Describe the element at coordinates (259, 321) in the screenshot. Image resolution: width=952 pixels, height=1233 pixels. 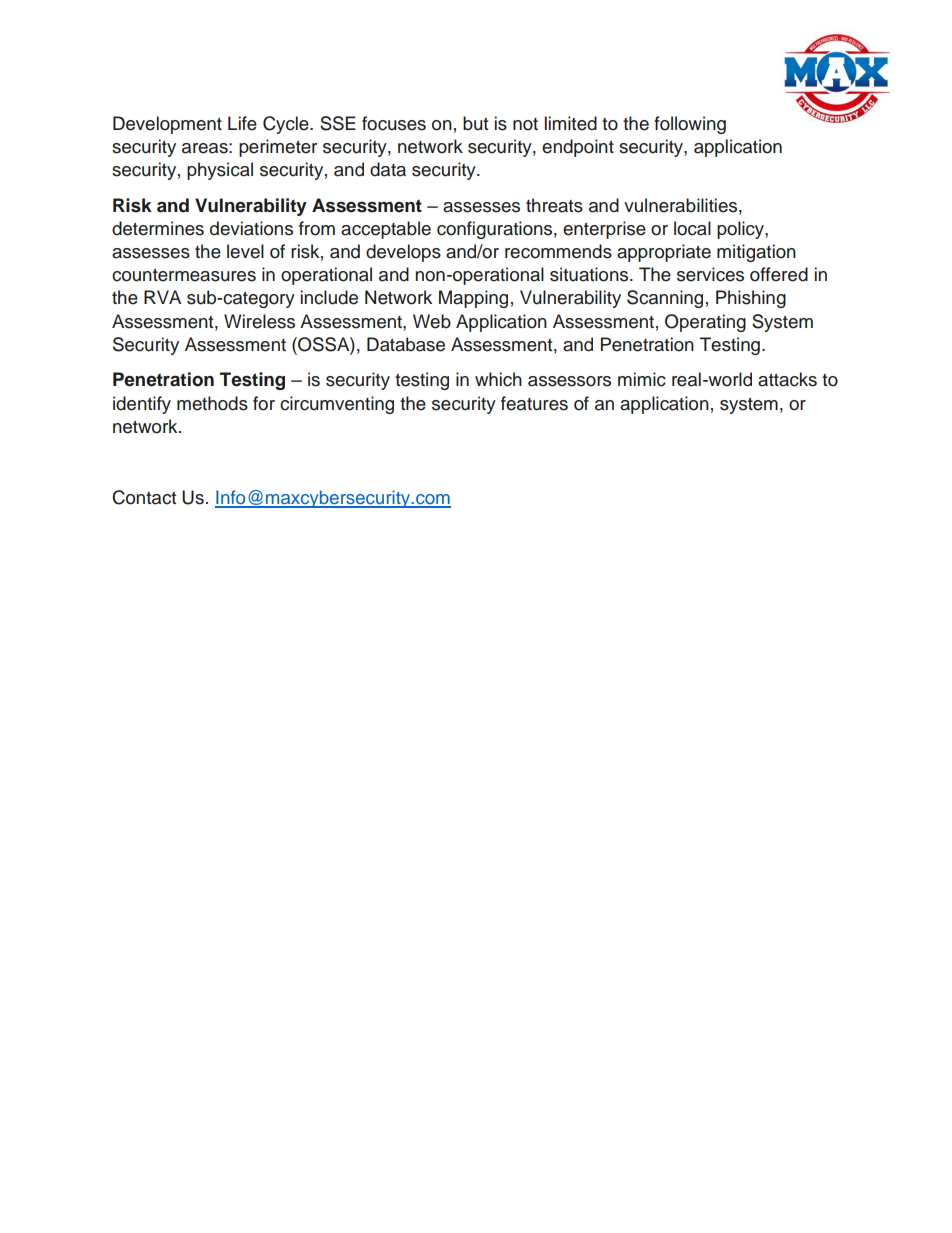
I see `Wireless` at that location.
